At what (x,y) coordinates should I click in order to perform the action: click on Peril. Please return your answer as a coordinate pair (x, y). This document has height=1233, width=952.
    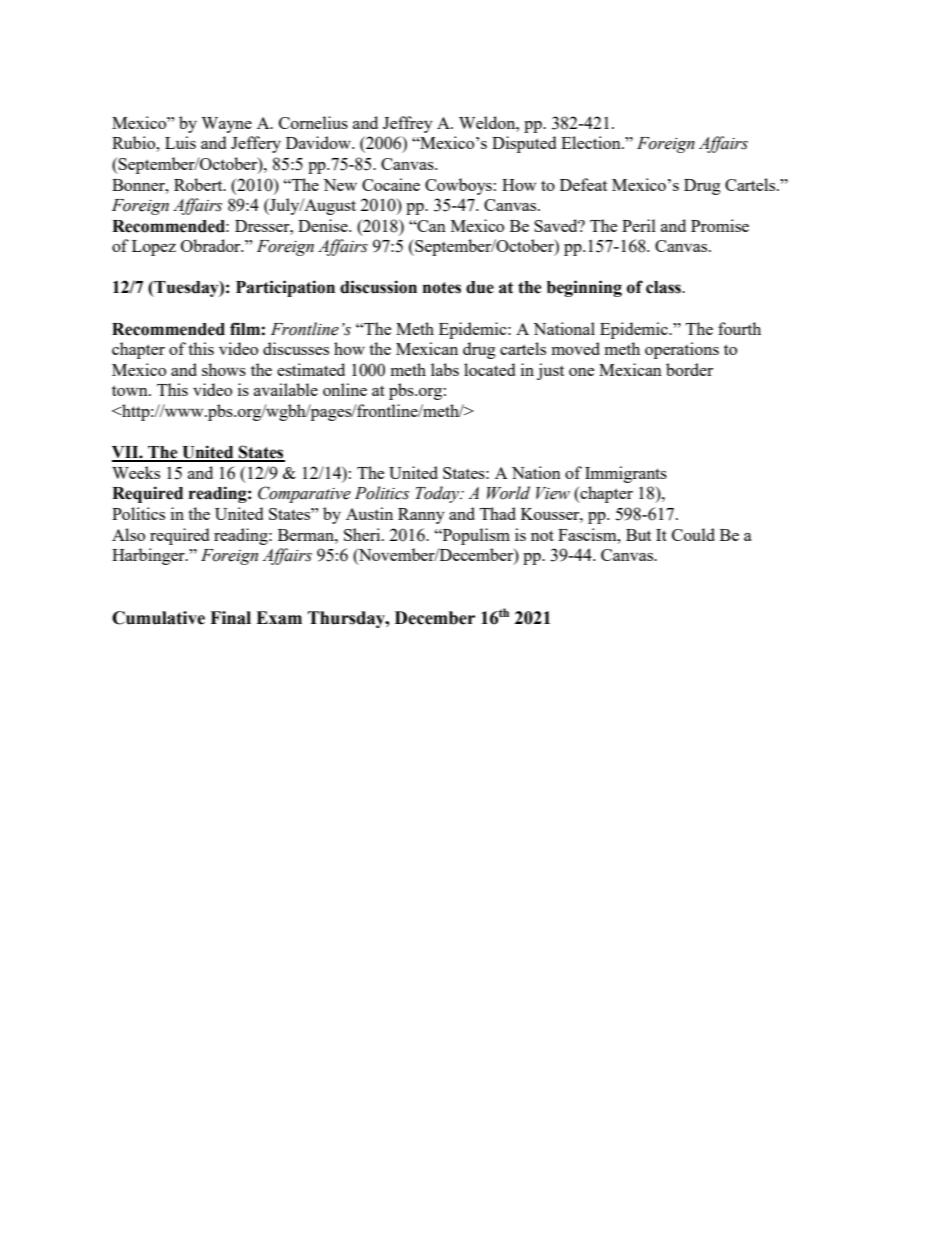
    Looking at the image, I should click on (639, 225).
